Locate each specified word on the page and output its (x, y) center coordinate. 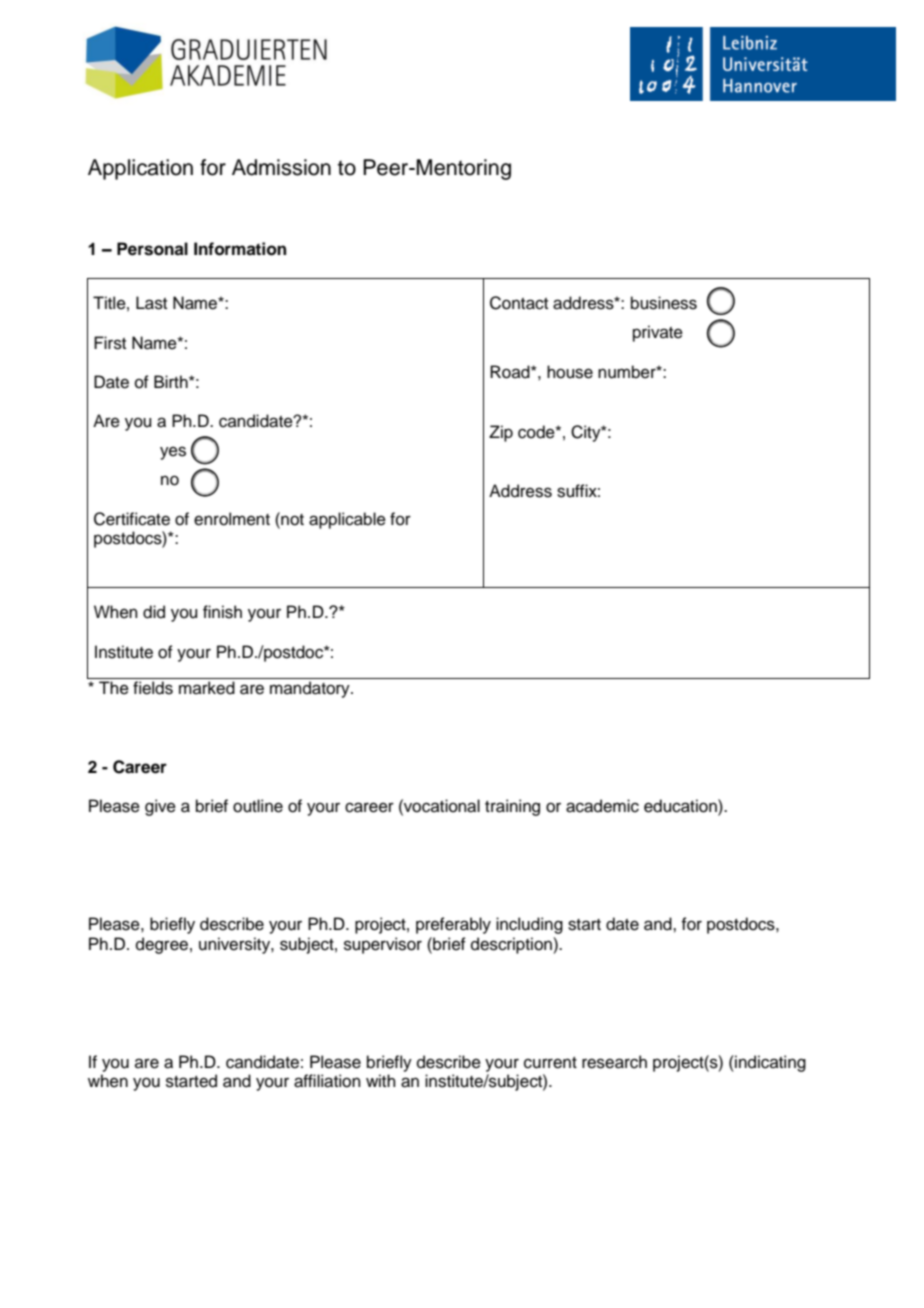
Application (140, 169)
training (512, 807)
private (658, 333)
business (664, 303)
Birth (172, 381)
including (529, 925)
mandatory (311, 689)
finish (222, 612)
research (614, 1062)
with (381, 1080)
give (160, 807)
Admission (281, 167)
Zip (501, 433)
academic (602, 806)
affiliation (327, 1081)
